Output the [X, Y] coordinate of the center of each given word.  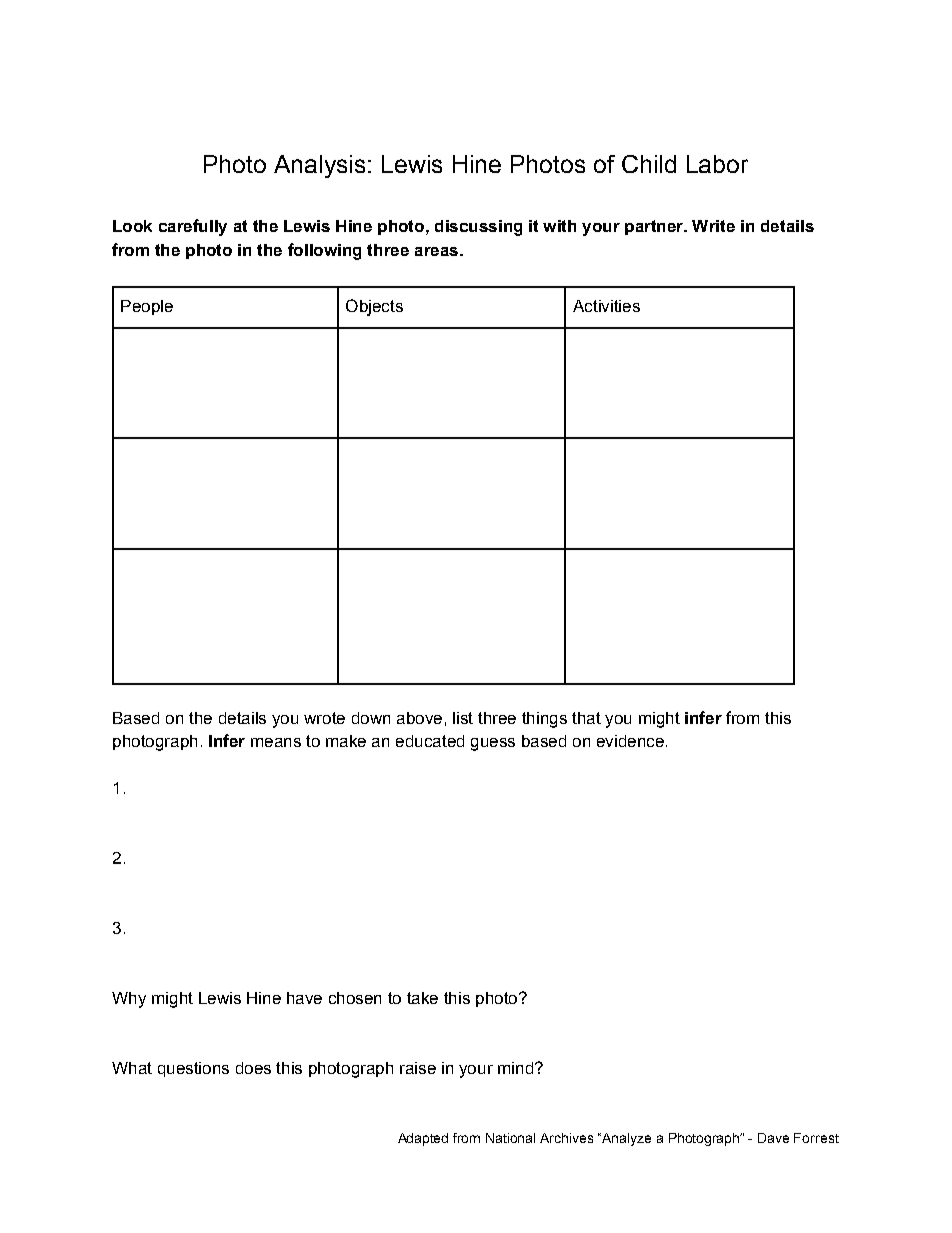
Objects [374, 307]
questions [193, 1069]
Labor [717, 164]
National [510, 1138]
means [276, 742]
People [147, 307]
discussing [478, 228]
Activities [606, 306]
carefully [193, 227]
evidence [630, 741]
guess [493, 744]
